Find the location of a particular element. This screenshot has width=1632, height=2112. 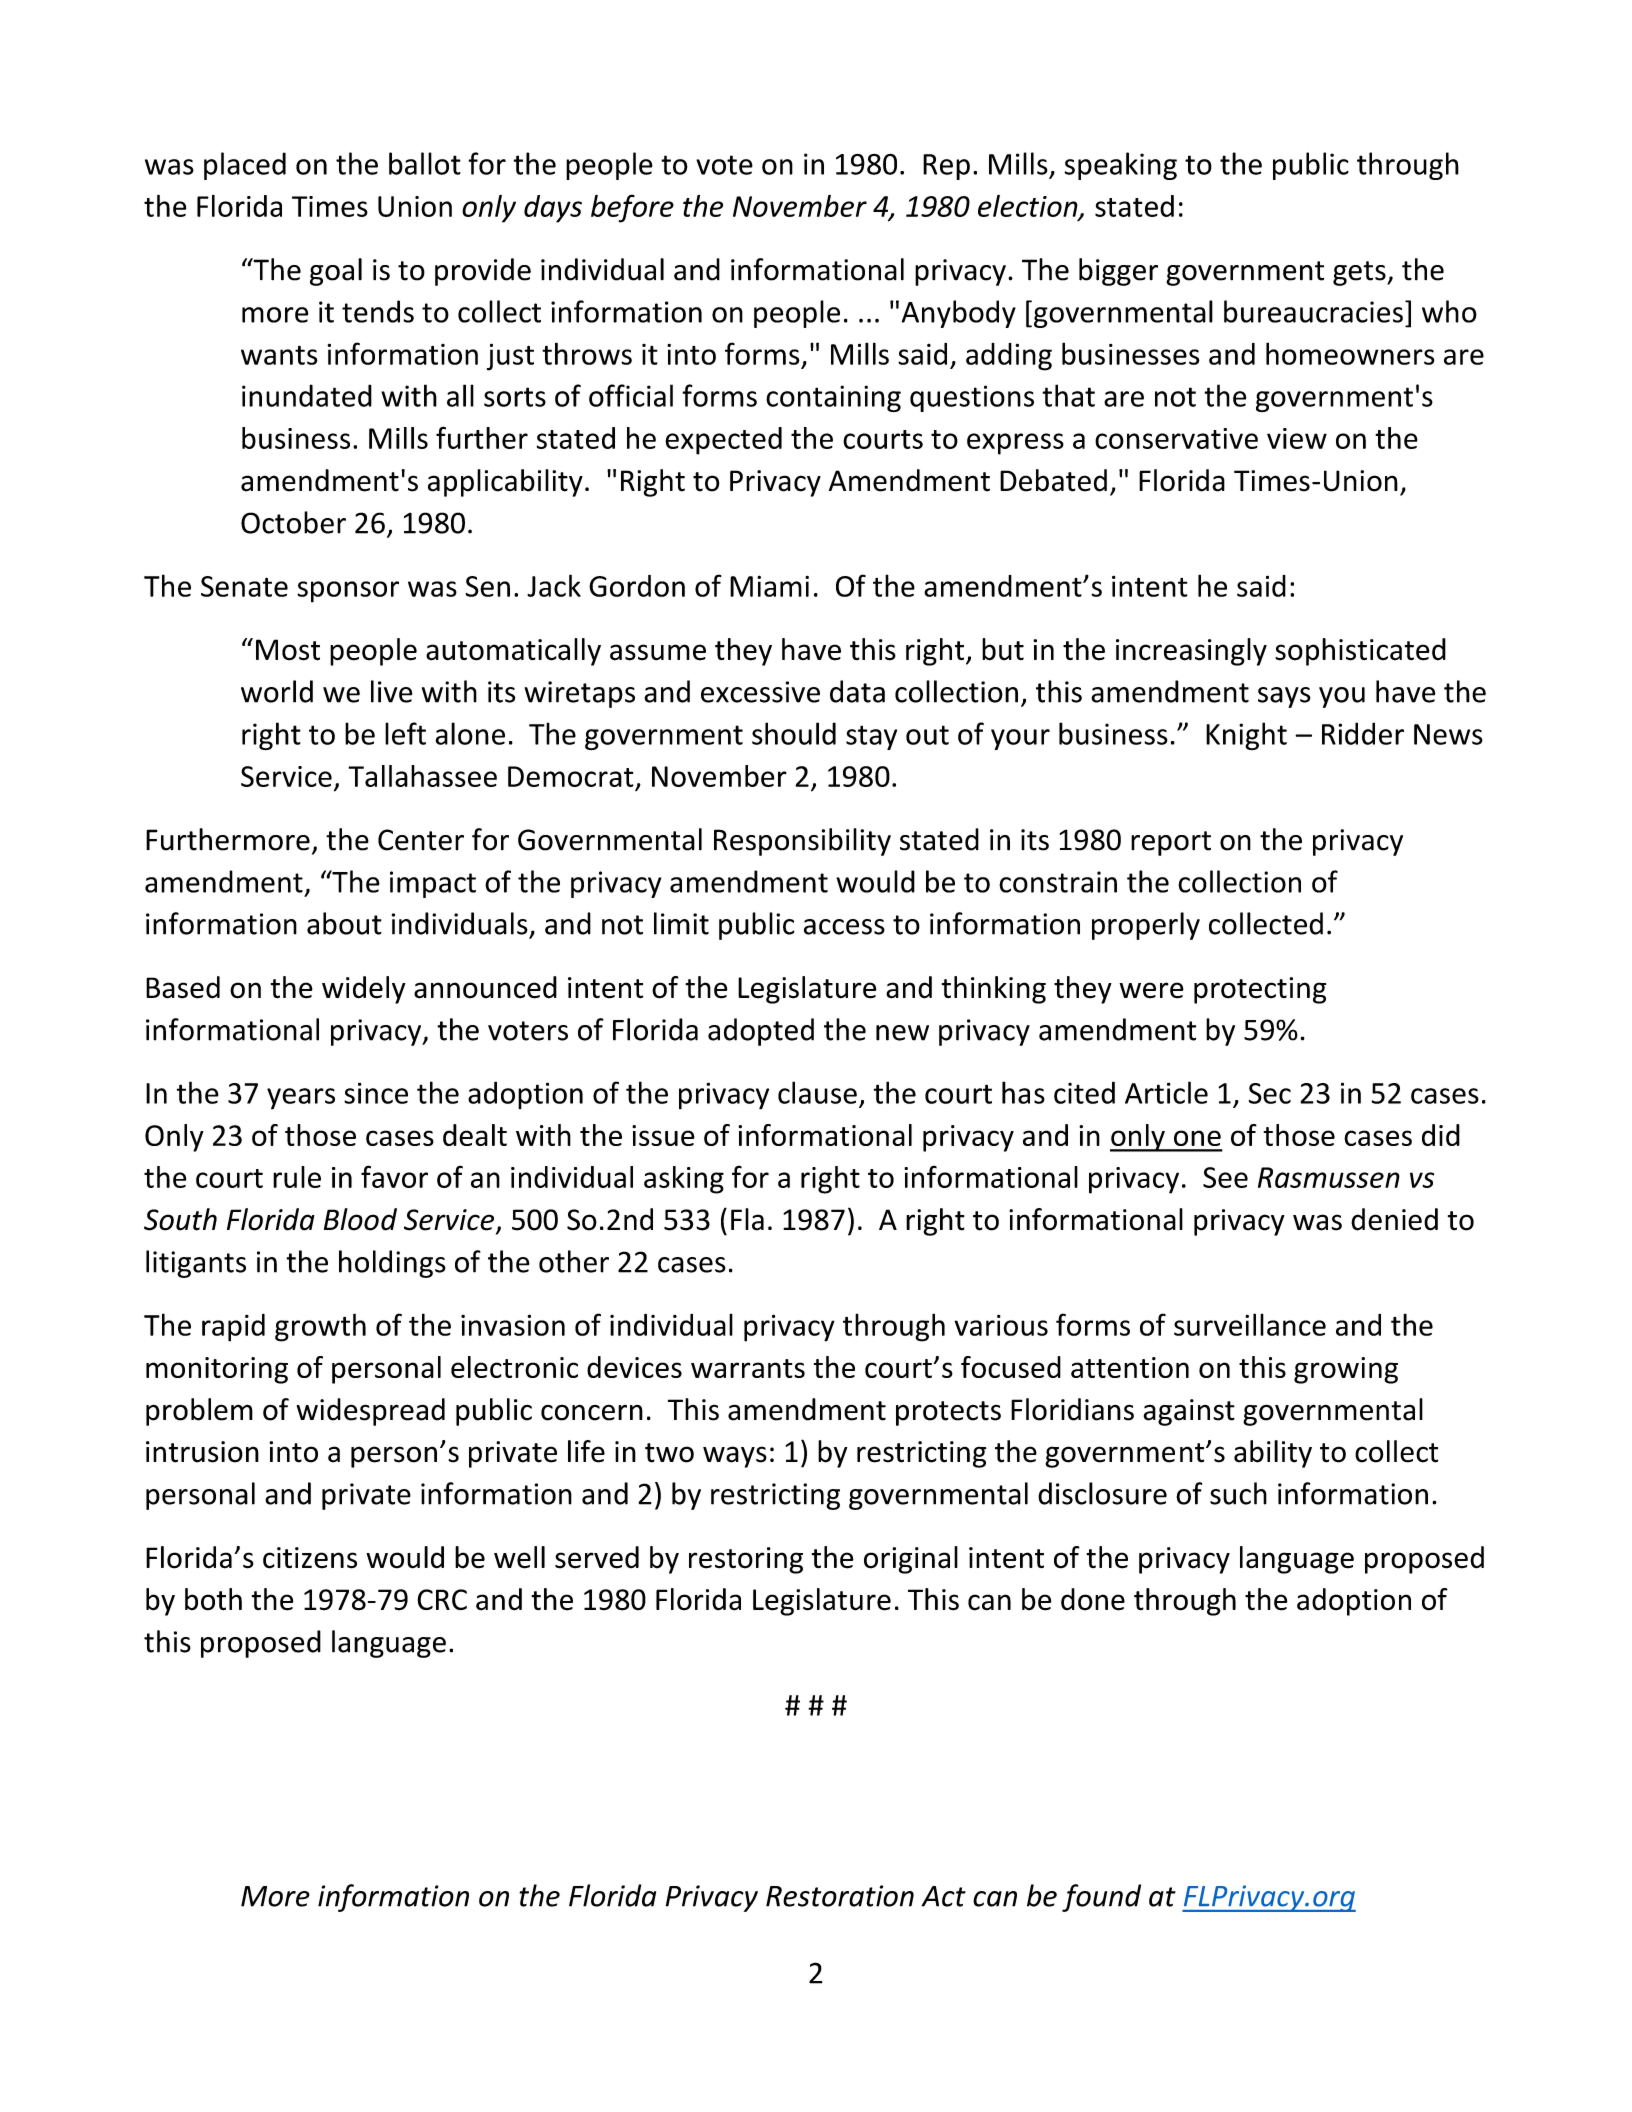

gets is located at coordinates (1360, 273).
